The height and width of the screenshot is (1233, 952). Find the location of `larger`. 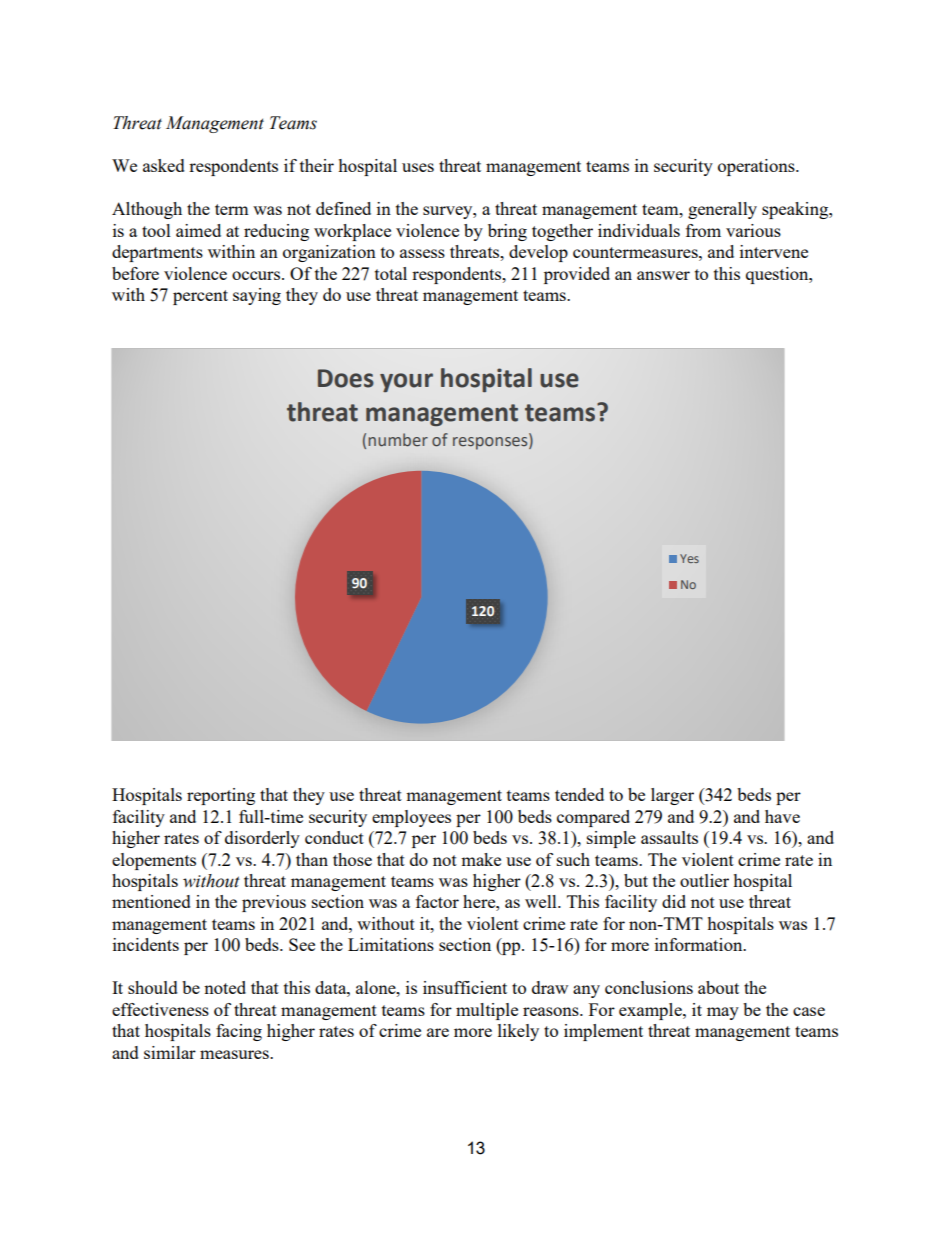

larger is located at coordinates (672, 796).
